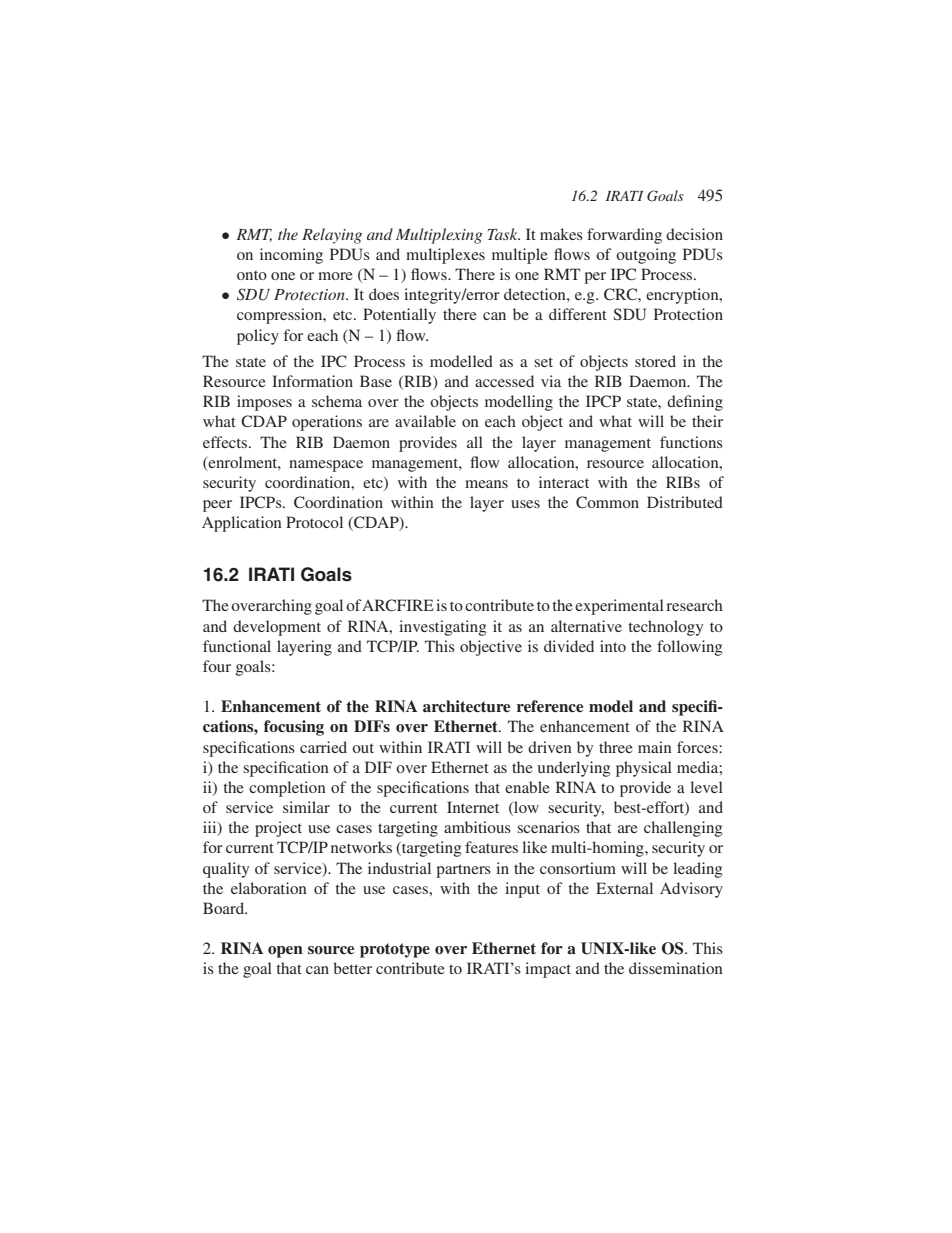 The height and width of the image is (1233, 952). Describe the element at coordinates (285, 952) in the image. I see `open` at that location.
